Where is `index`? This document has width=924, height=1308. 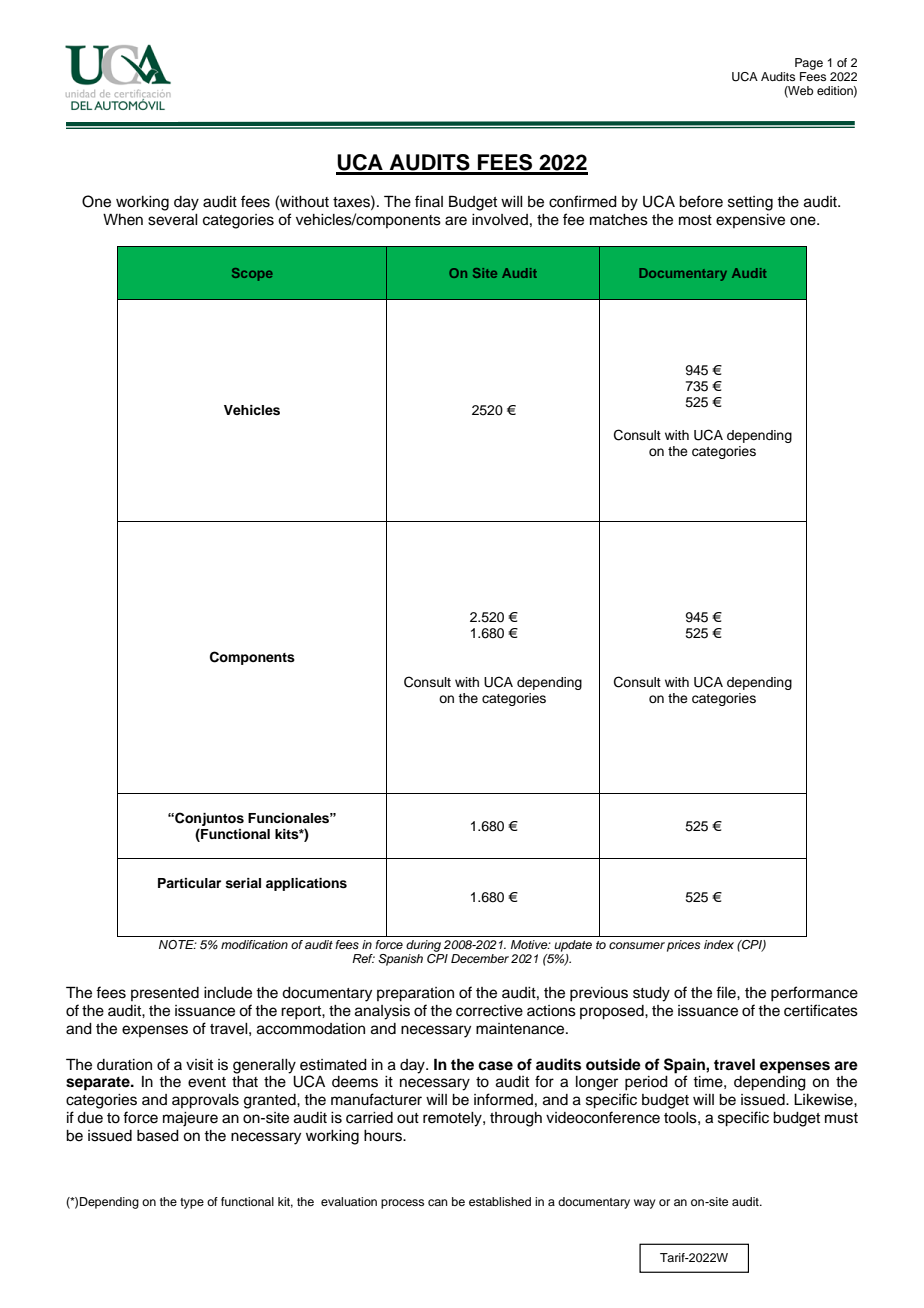
index is located at coordinates (719, 944).
